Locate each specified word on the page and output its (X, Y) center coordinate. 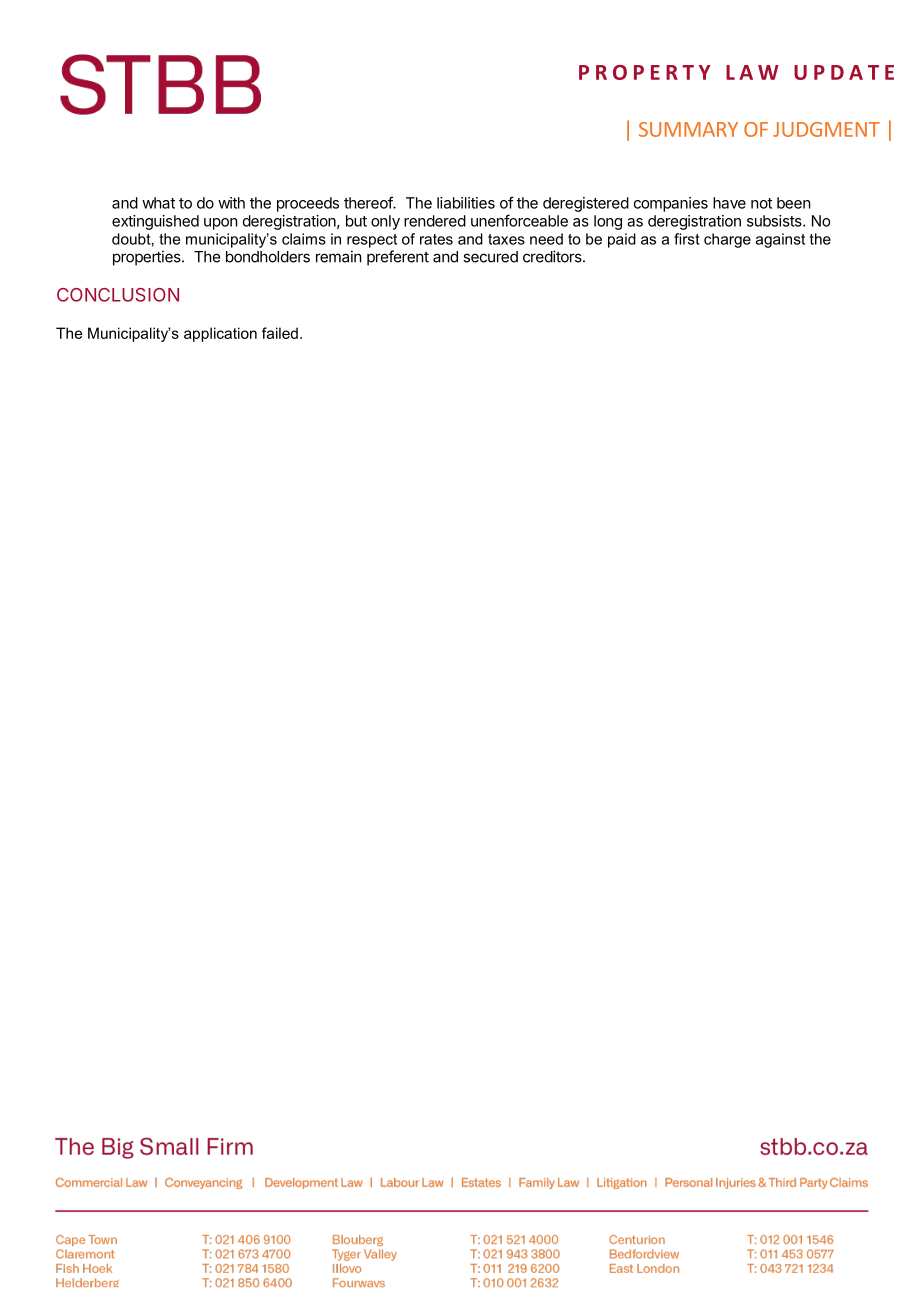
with (231, 203)
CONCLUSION (118, 295)
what (158, 203)
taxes (506, 239)
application (220, 334)
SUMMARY (688, 129)
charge (727, 240)
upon (221, 224)
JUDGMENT (826, 129)
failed (280, 333)
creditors (553, 256)
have (729, 203)
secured (490, 257)
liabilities (466, 203)
